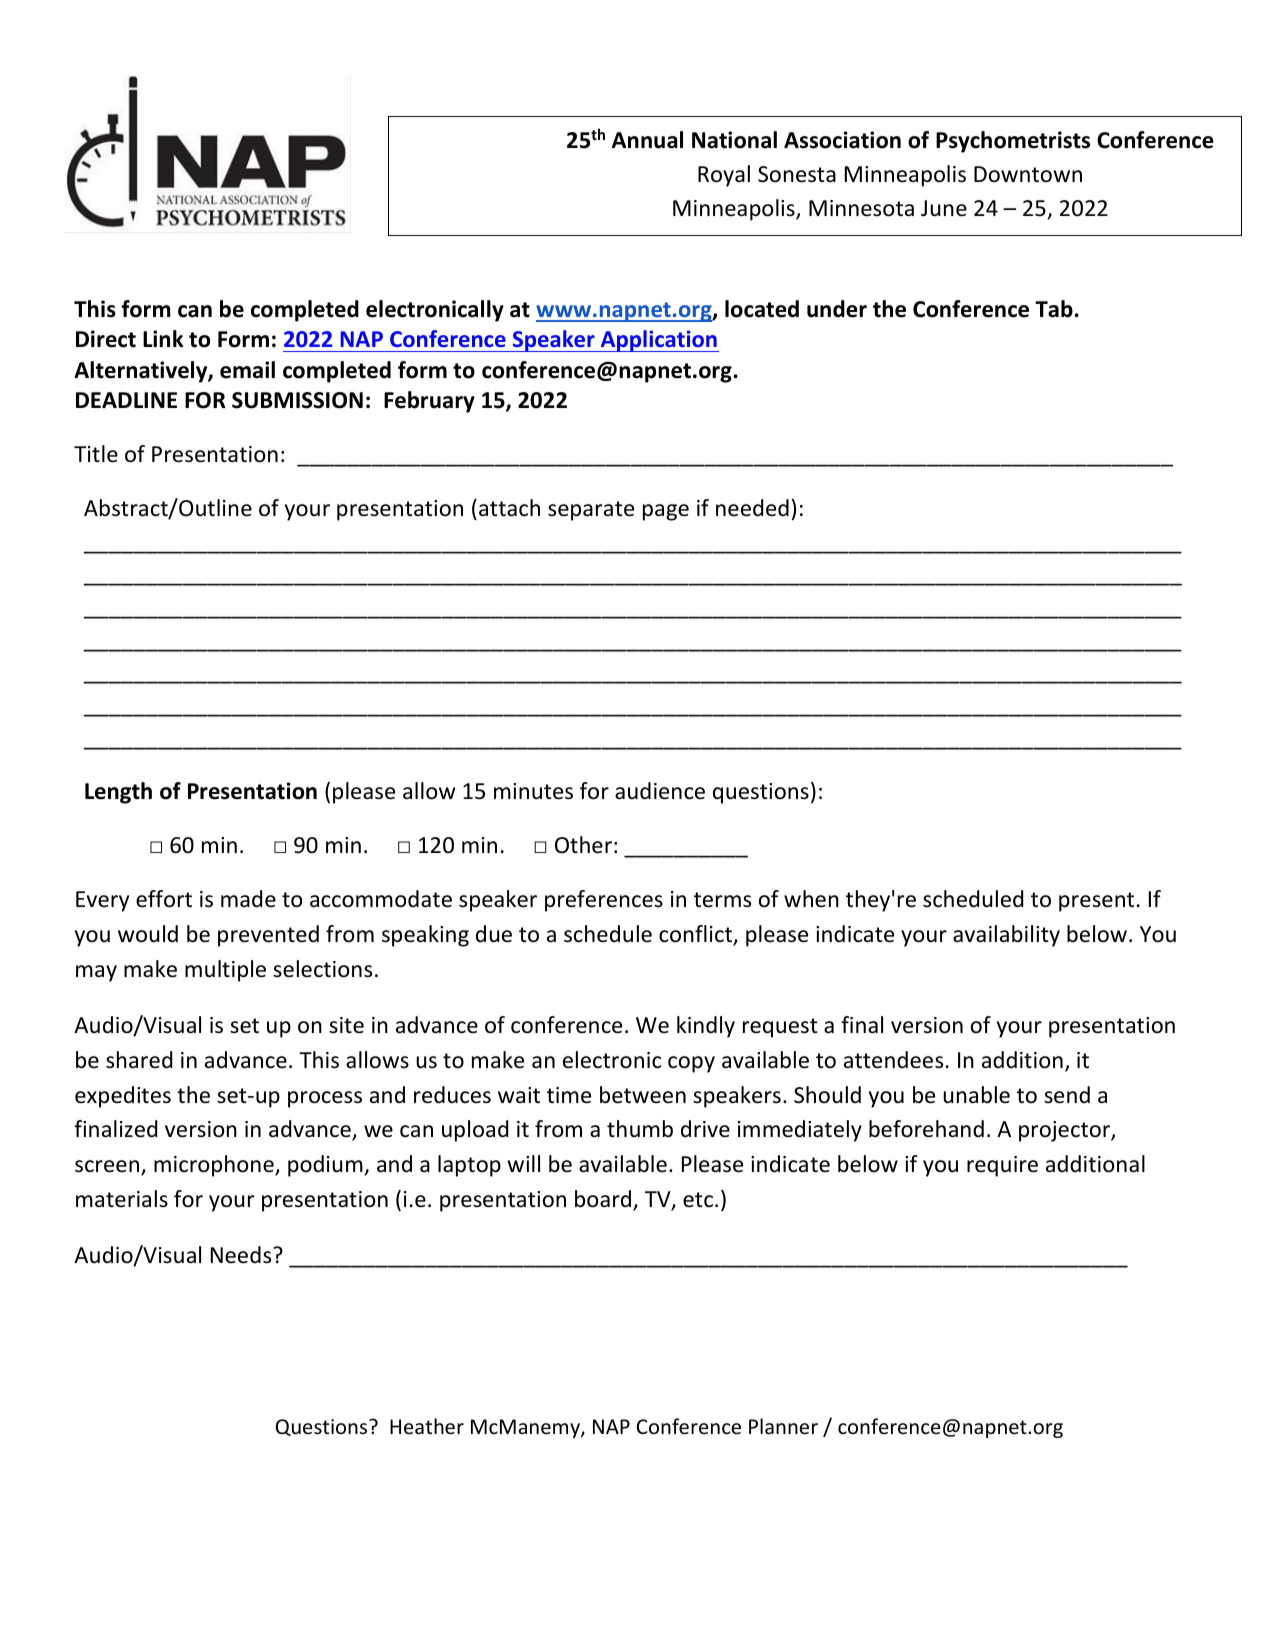 The height and width of the image is (1636, 1264). I want to click on availability, so click(1006, 936).
